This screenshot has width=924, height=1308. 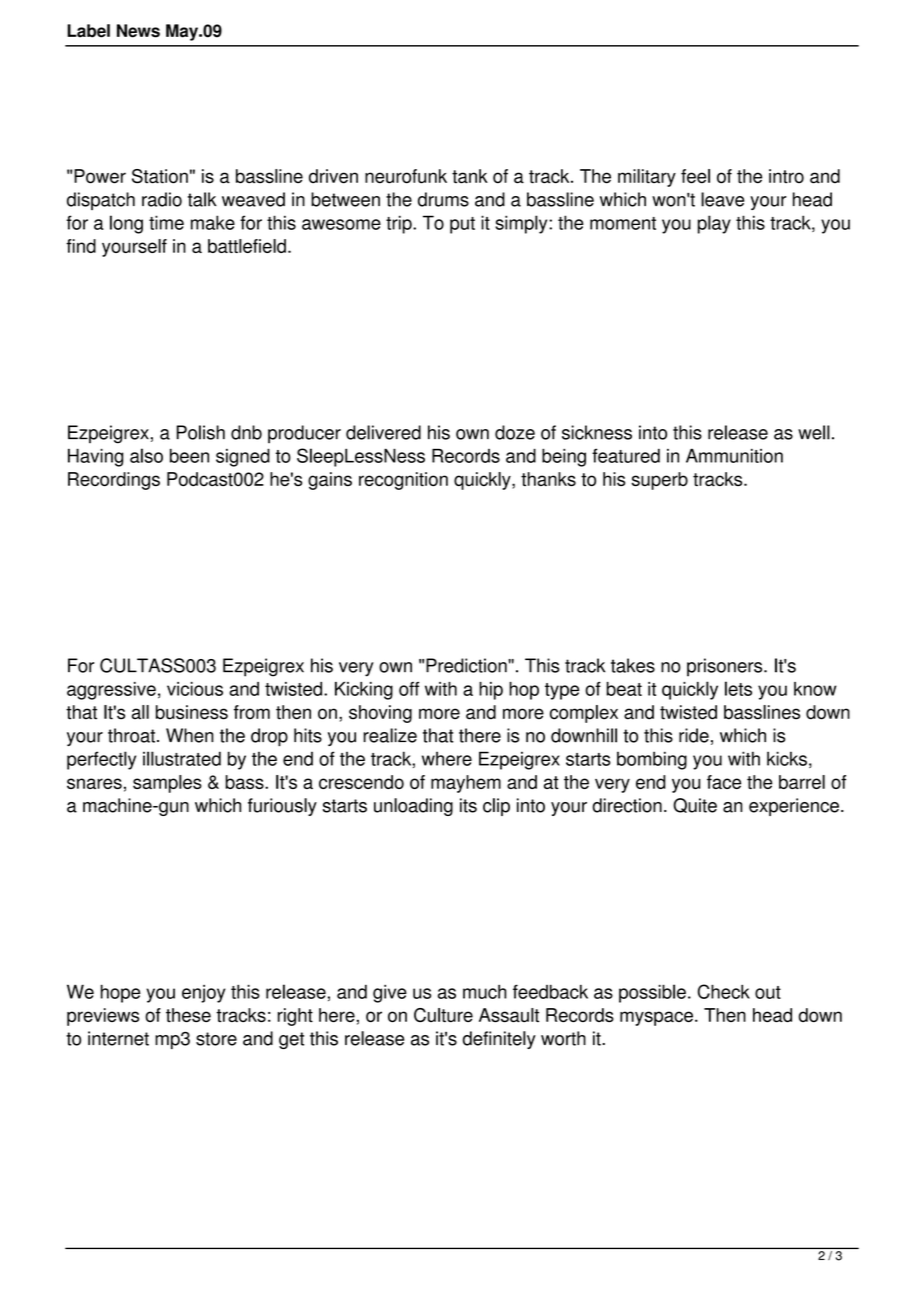 What do you see at coordinates (166, 222) in the screenshot?
I see `time` at bounding box center [166, 222].
